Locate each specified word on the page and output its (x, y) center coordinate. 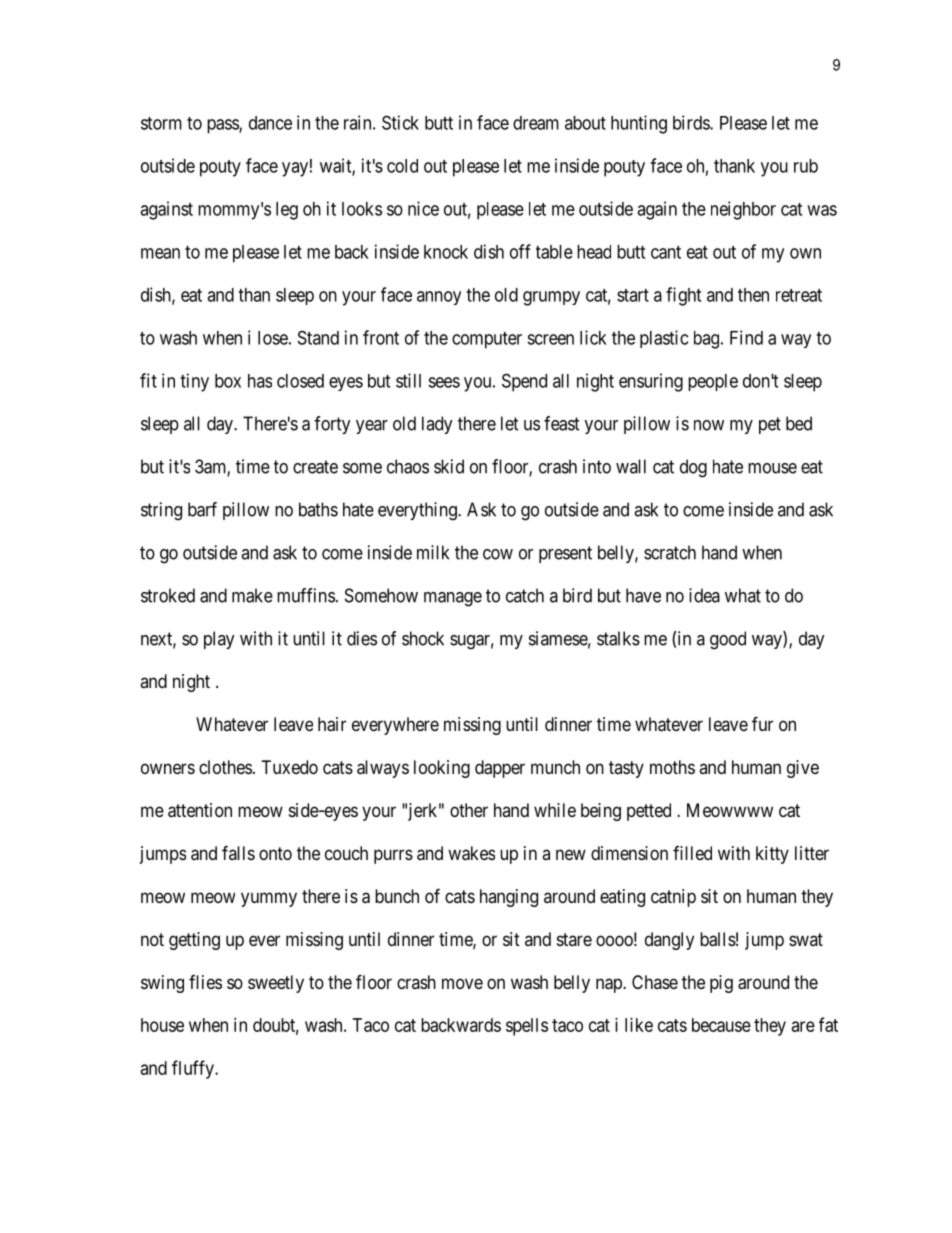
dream (536, 123)
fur (762, 723)
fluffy (194, 1069)
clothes (225, 767)
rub (806, 166)
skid (449, 466)
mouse (772, 468)
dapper (500, 769)
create (315, 467)
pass (223, 126)
